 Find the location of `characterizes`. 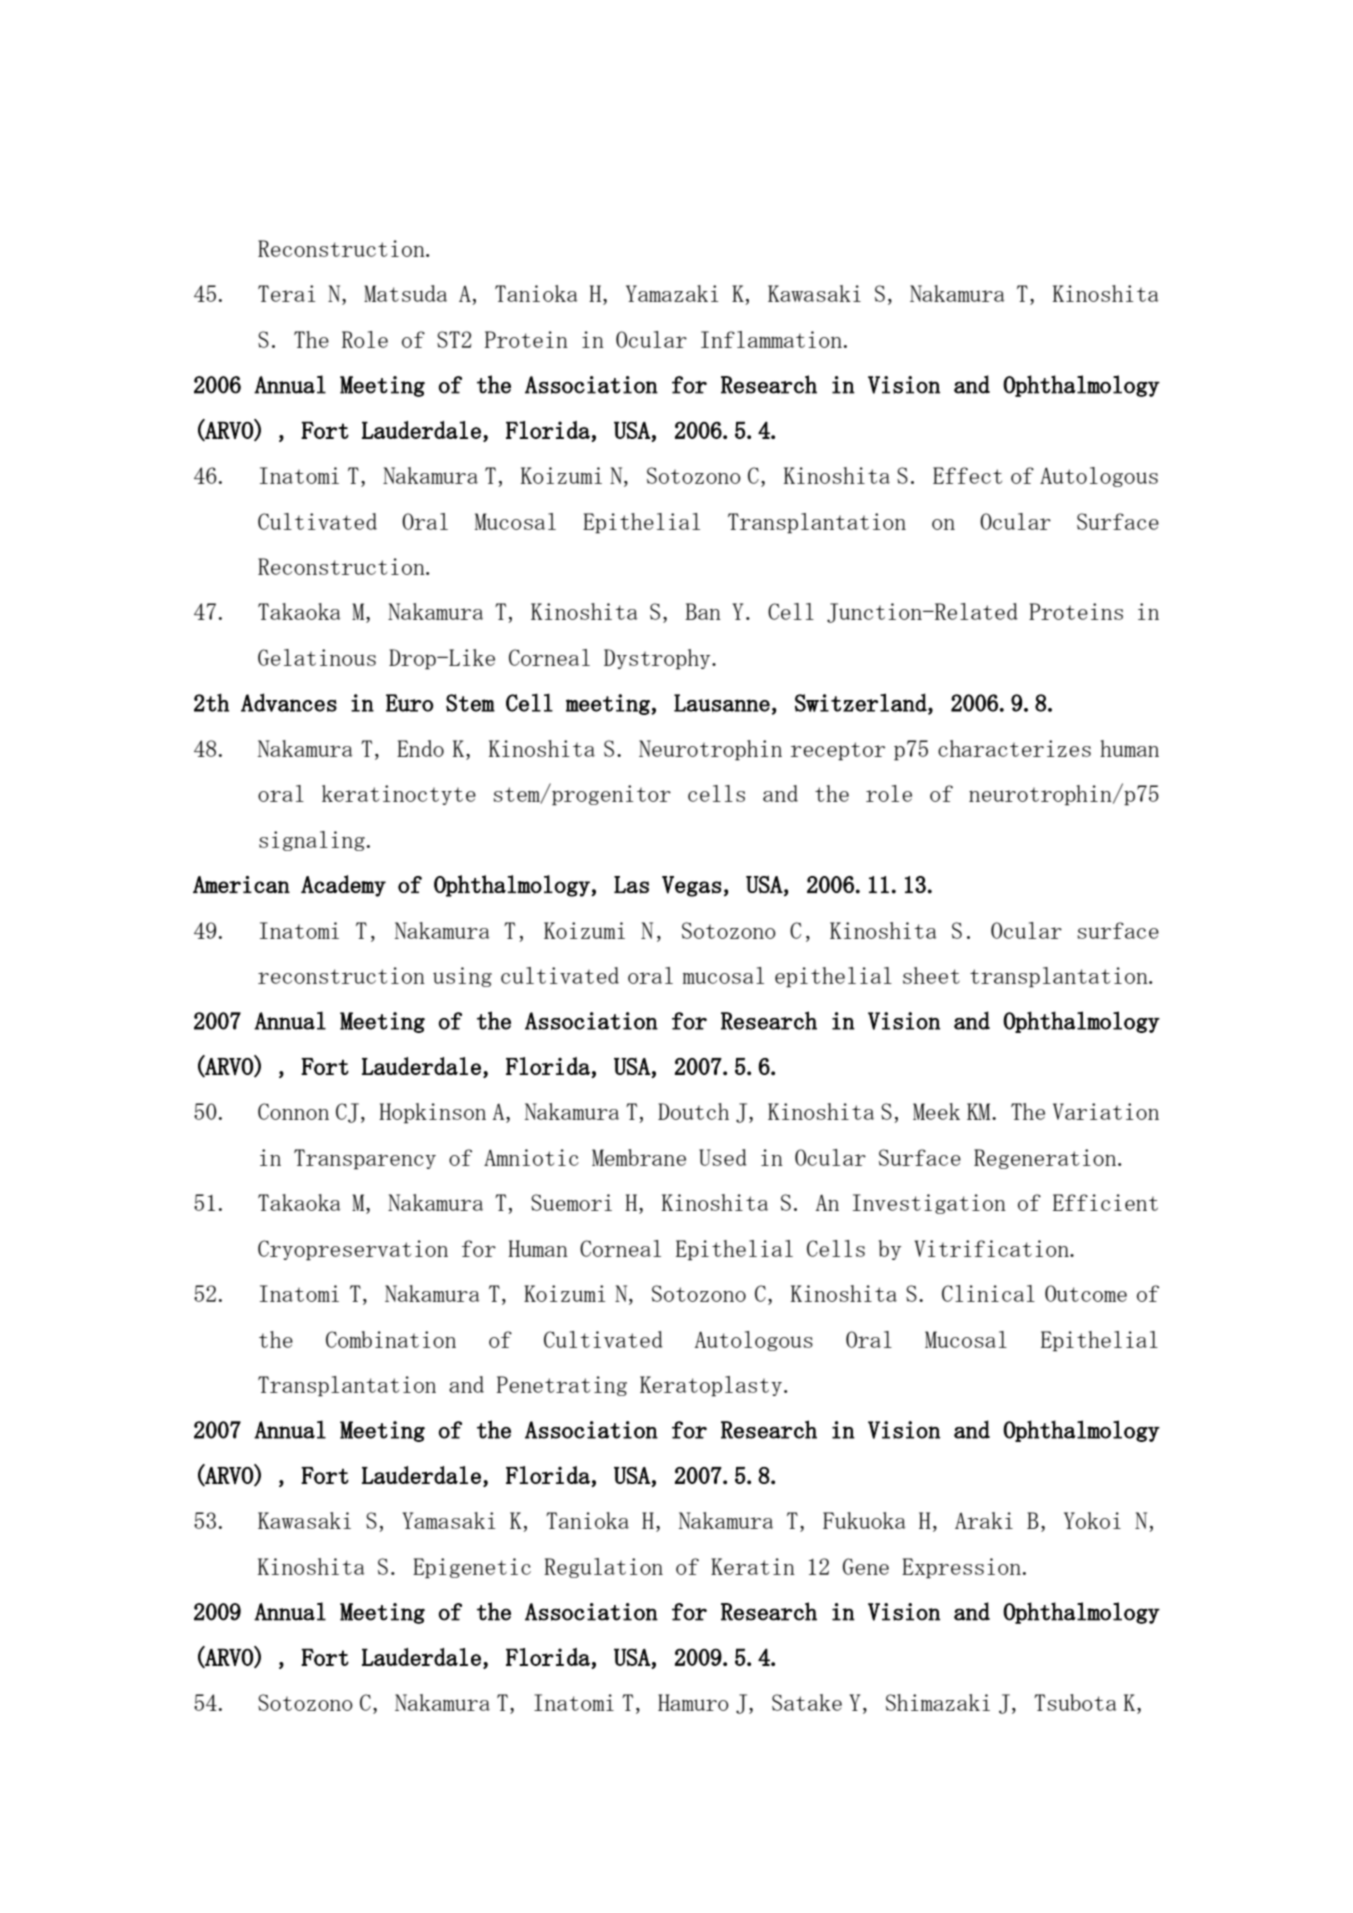

characterizes is located at coordinates (1014, 748).
